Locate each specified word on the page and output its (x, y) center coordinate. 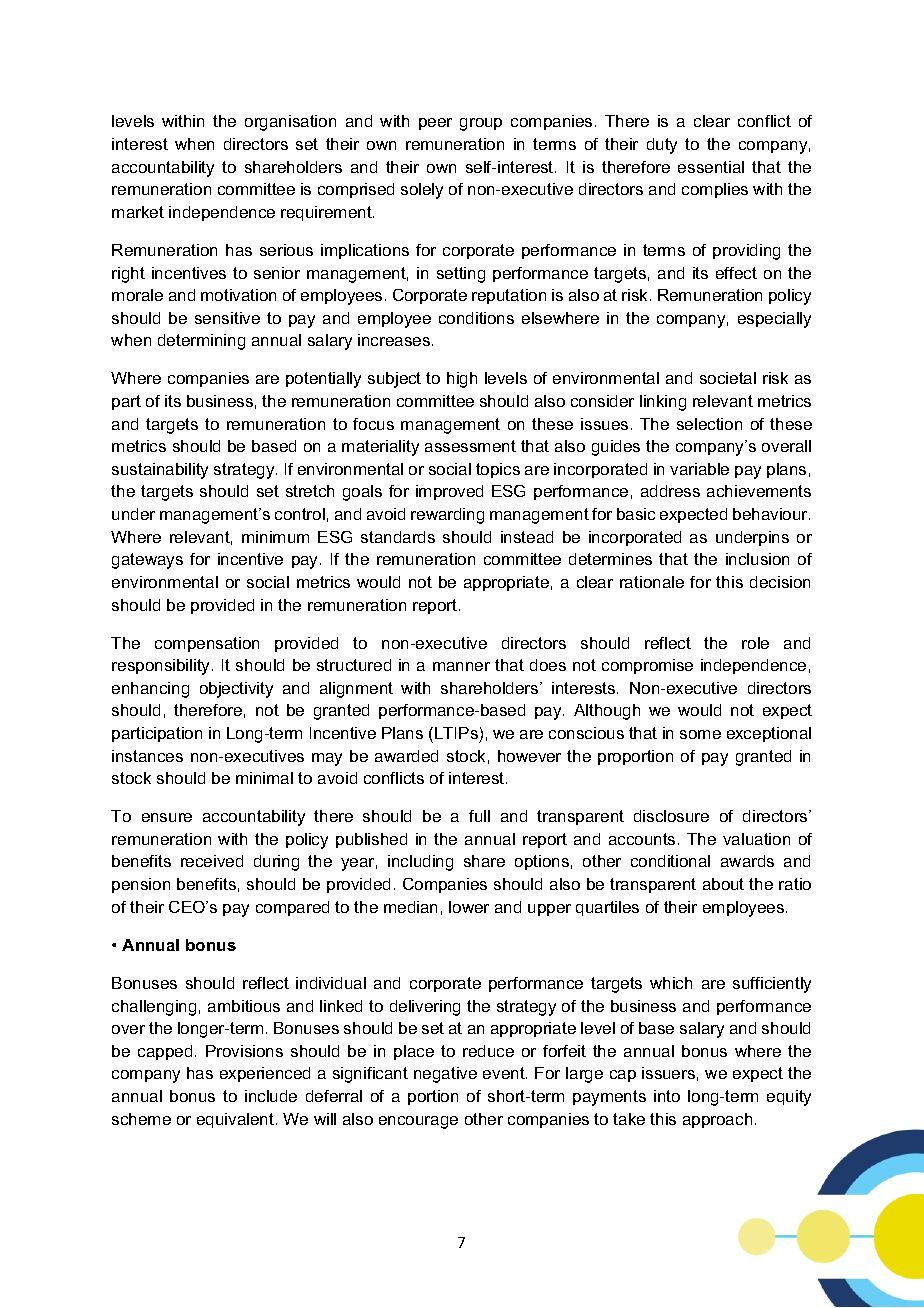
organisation (290, 123)
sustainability (160, 471)
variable (699, 469)
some (700, 734)
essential (711, 167)
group (481, 124)
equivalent (235, 1120)
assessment (470, 446)
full (479, 816)
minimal (264, 778)
